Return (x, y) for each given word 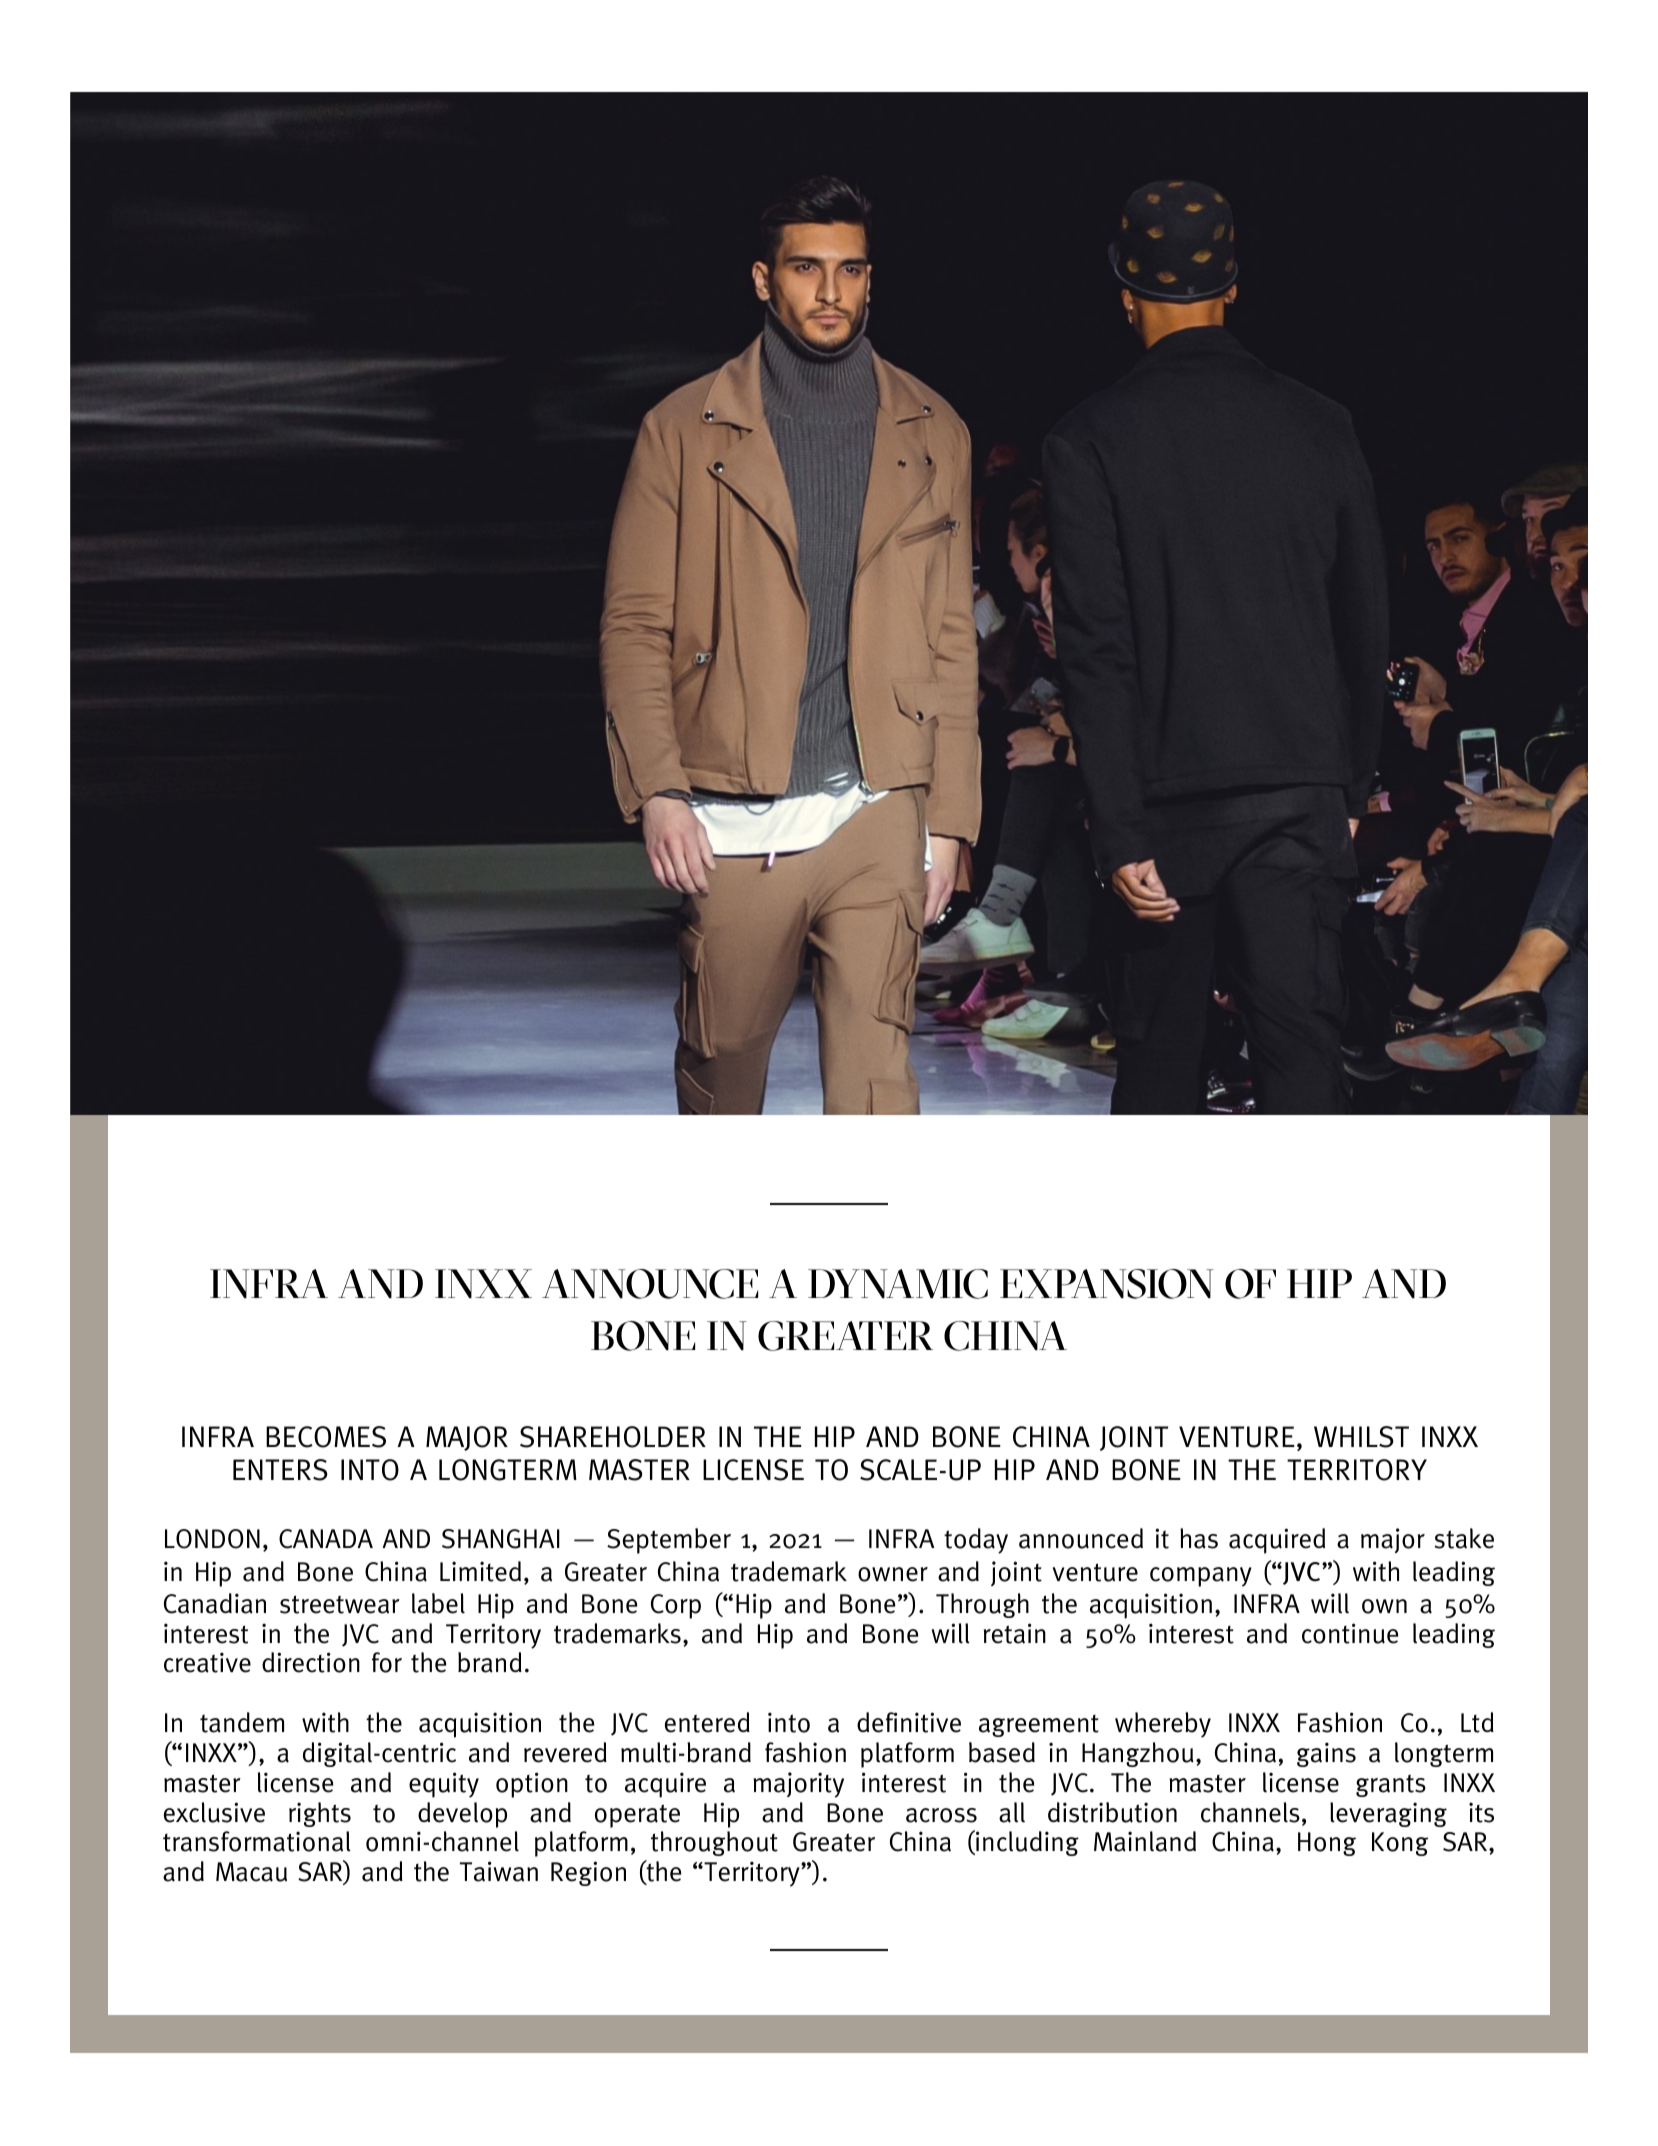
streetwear (340, 1604)
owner (893, 1574)
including (1026, 1843)
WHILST (1361, 1437)
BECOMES (326, 1437)
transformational (257, 1841)
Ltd (1477, 1722)
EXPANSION (1107, 1284)
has (1199, 1538)
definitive (909, 1722)
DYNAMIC (898, 1284)
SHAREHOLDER (613, 1437)
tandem (242, 1722)
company (1201, 1577)
